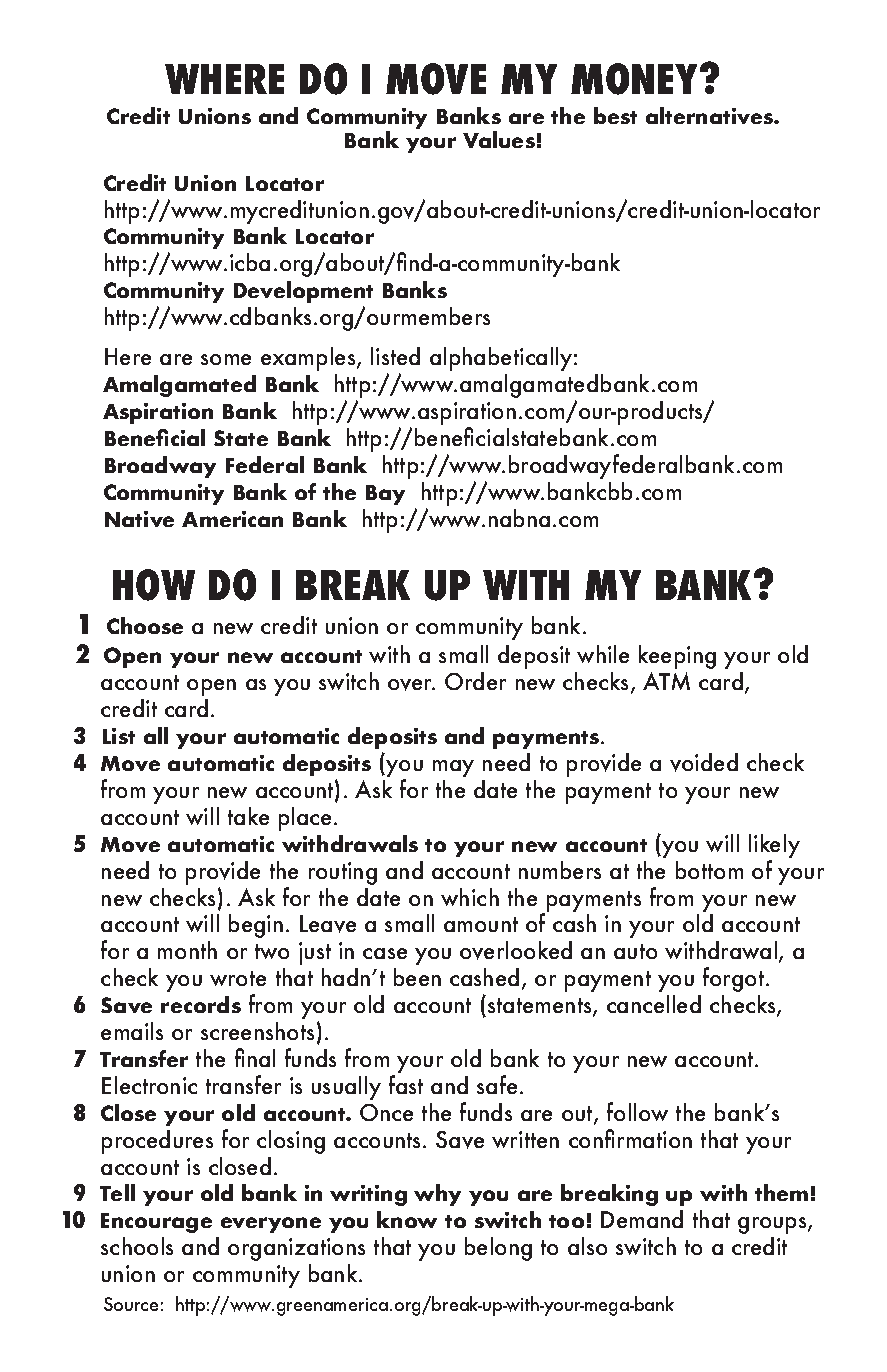 The height and width of the screenshot is (1372, 887). What do you see at coordinates (666, 681) in the screenshot?
I see `ATM` at bounding box center [666, 681].
